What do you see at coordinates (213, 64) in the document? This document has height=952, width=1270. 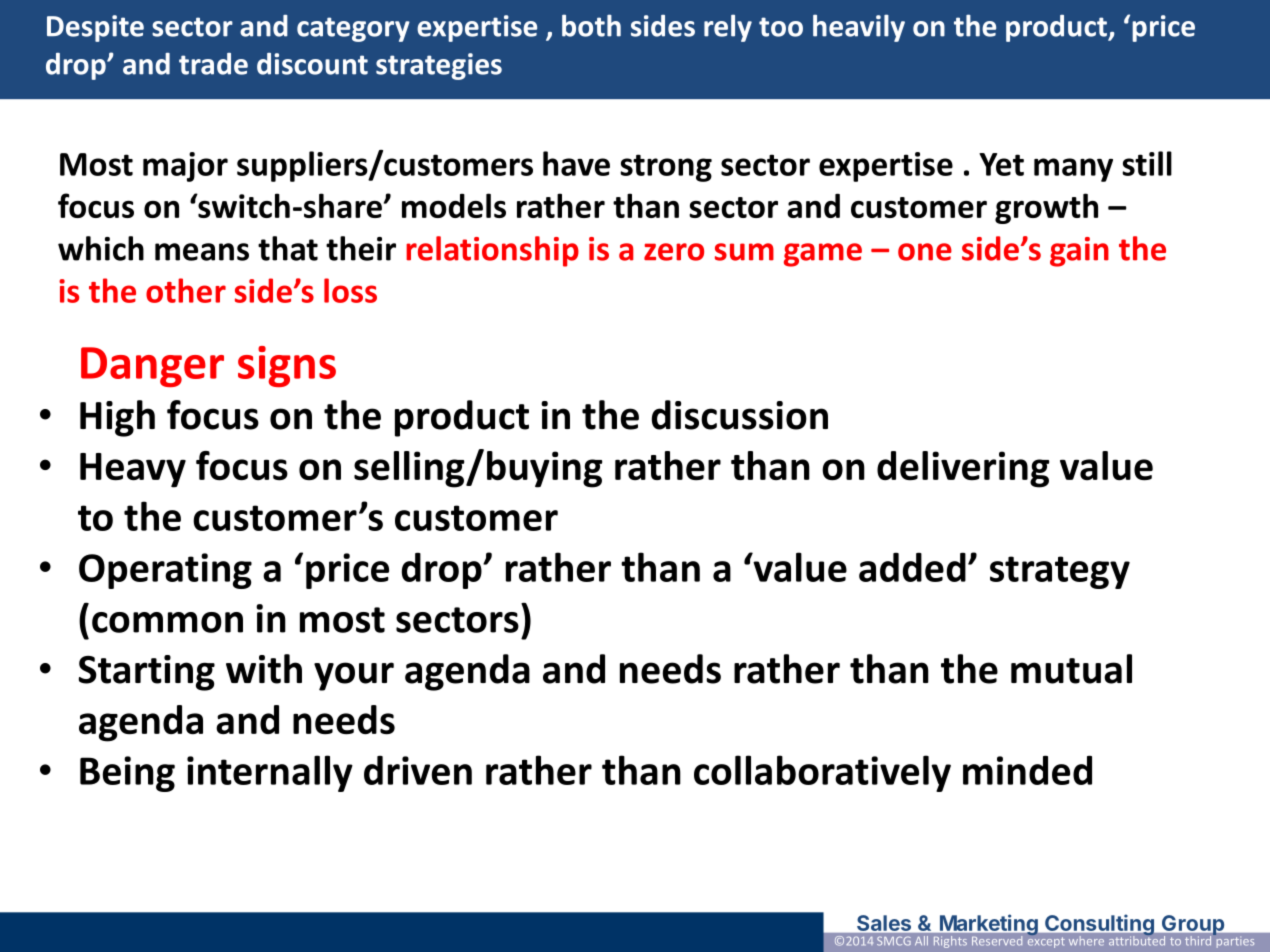 I see `trade` at bounding box center [213, 64].
